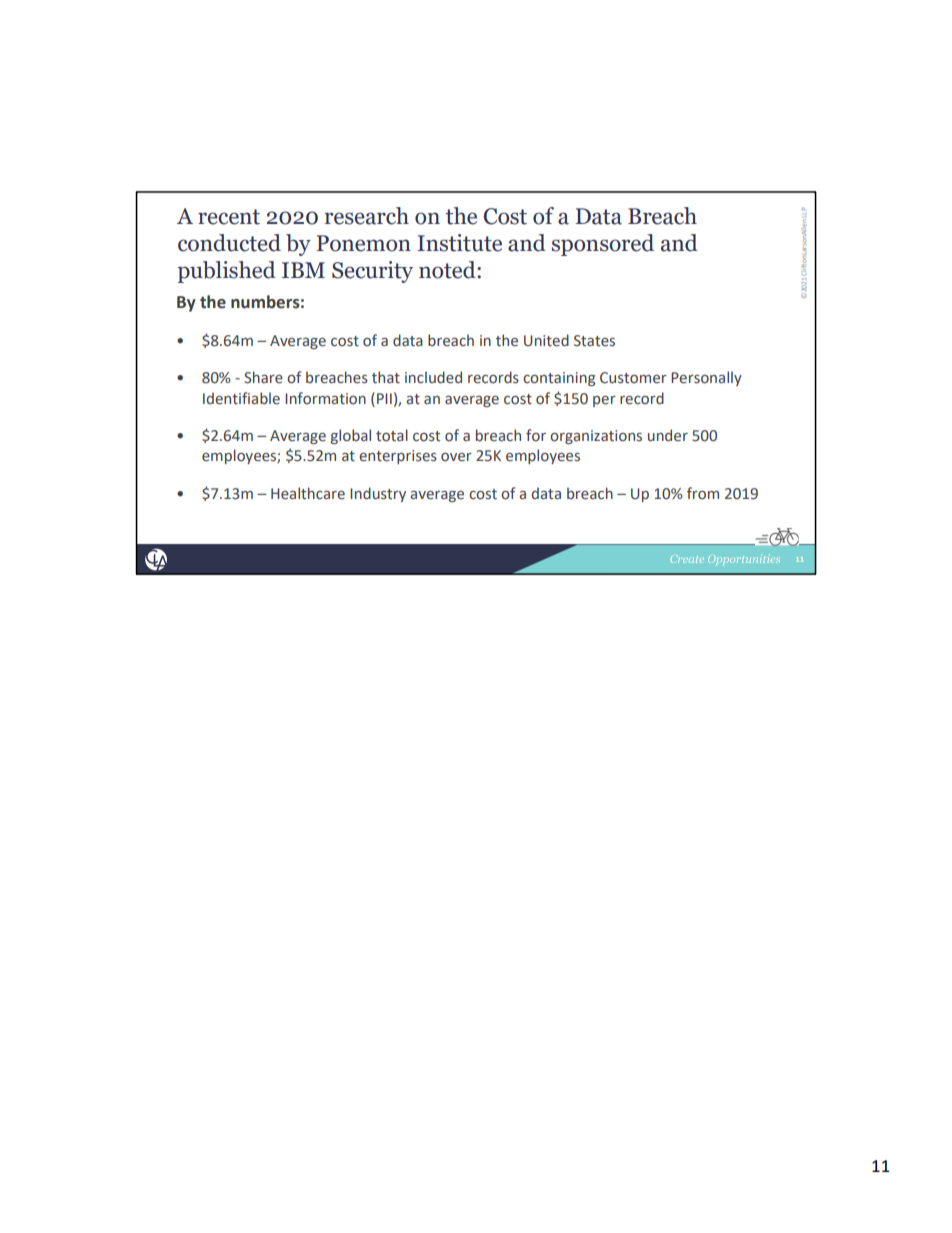 The width and height of the screenshot is (952, 1233). Describe the element at coordinates (325, 398) in the screenshot. I see `Information` at that location.
